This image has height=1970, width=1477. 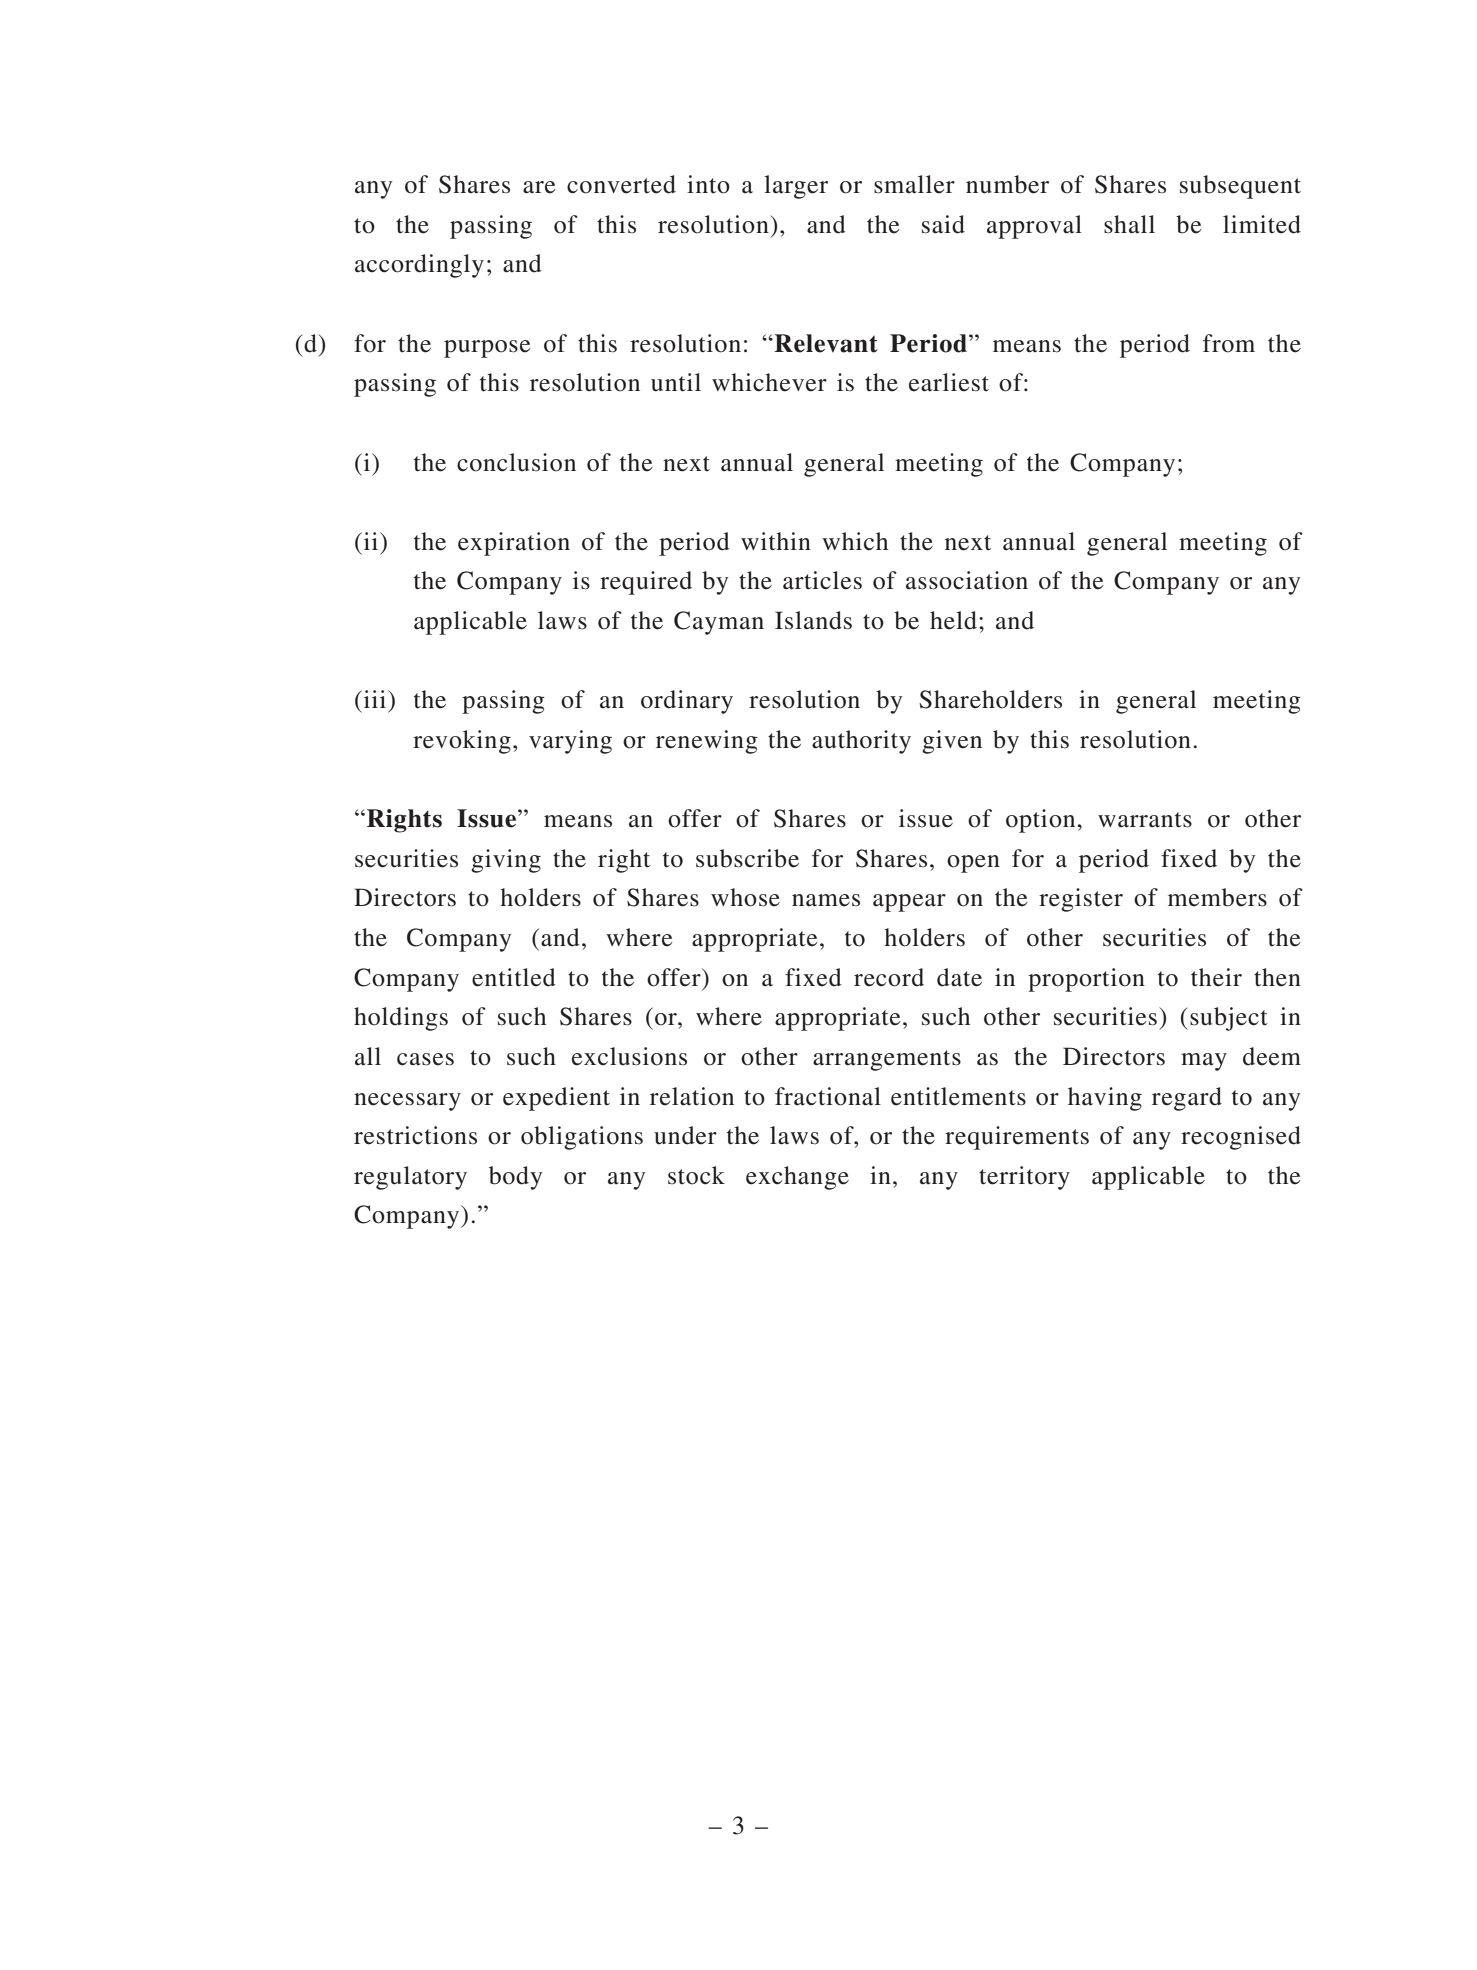 I want to click on held, so click(x=953, y=620).
